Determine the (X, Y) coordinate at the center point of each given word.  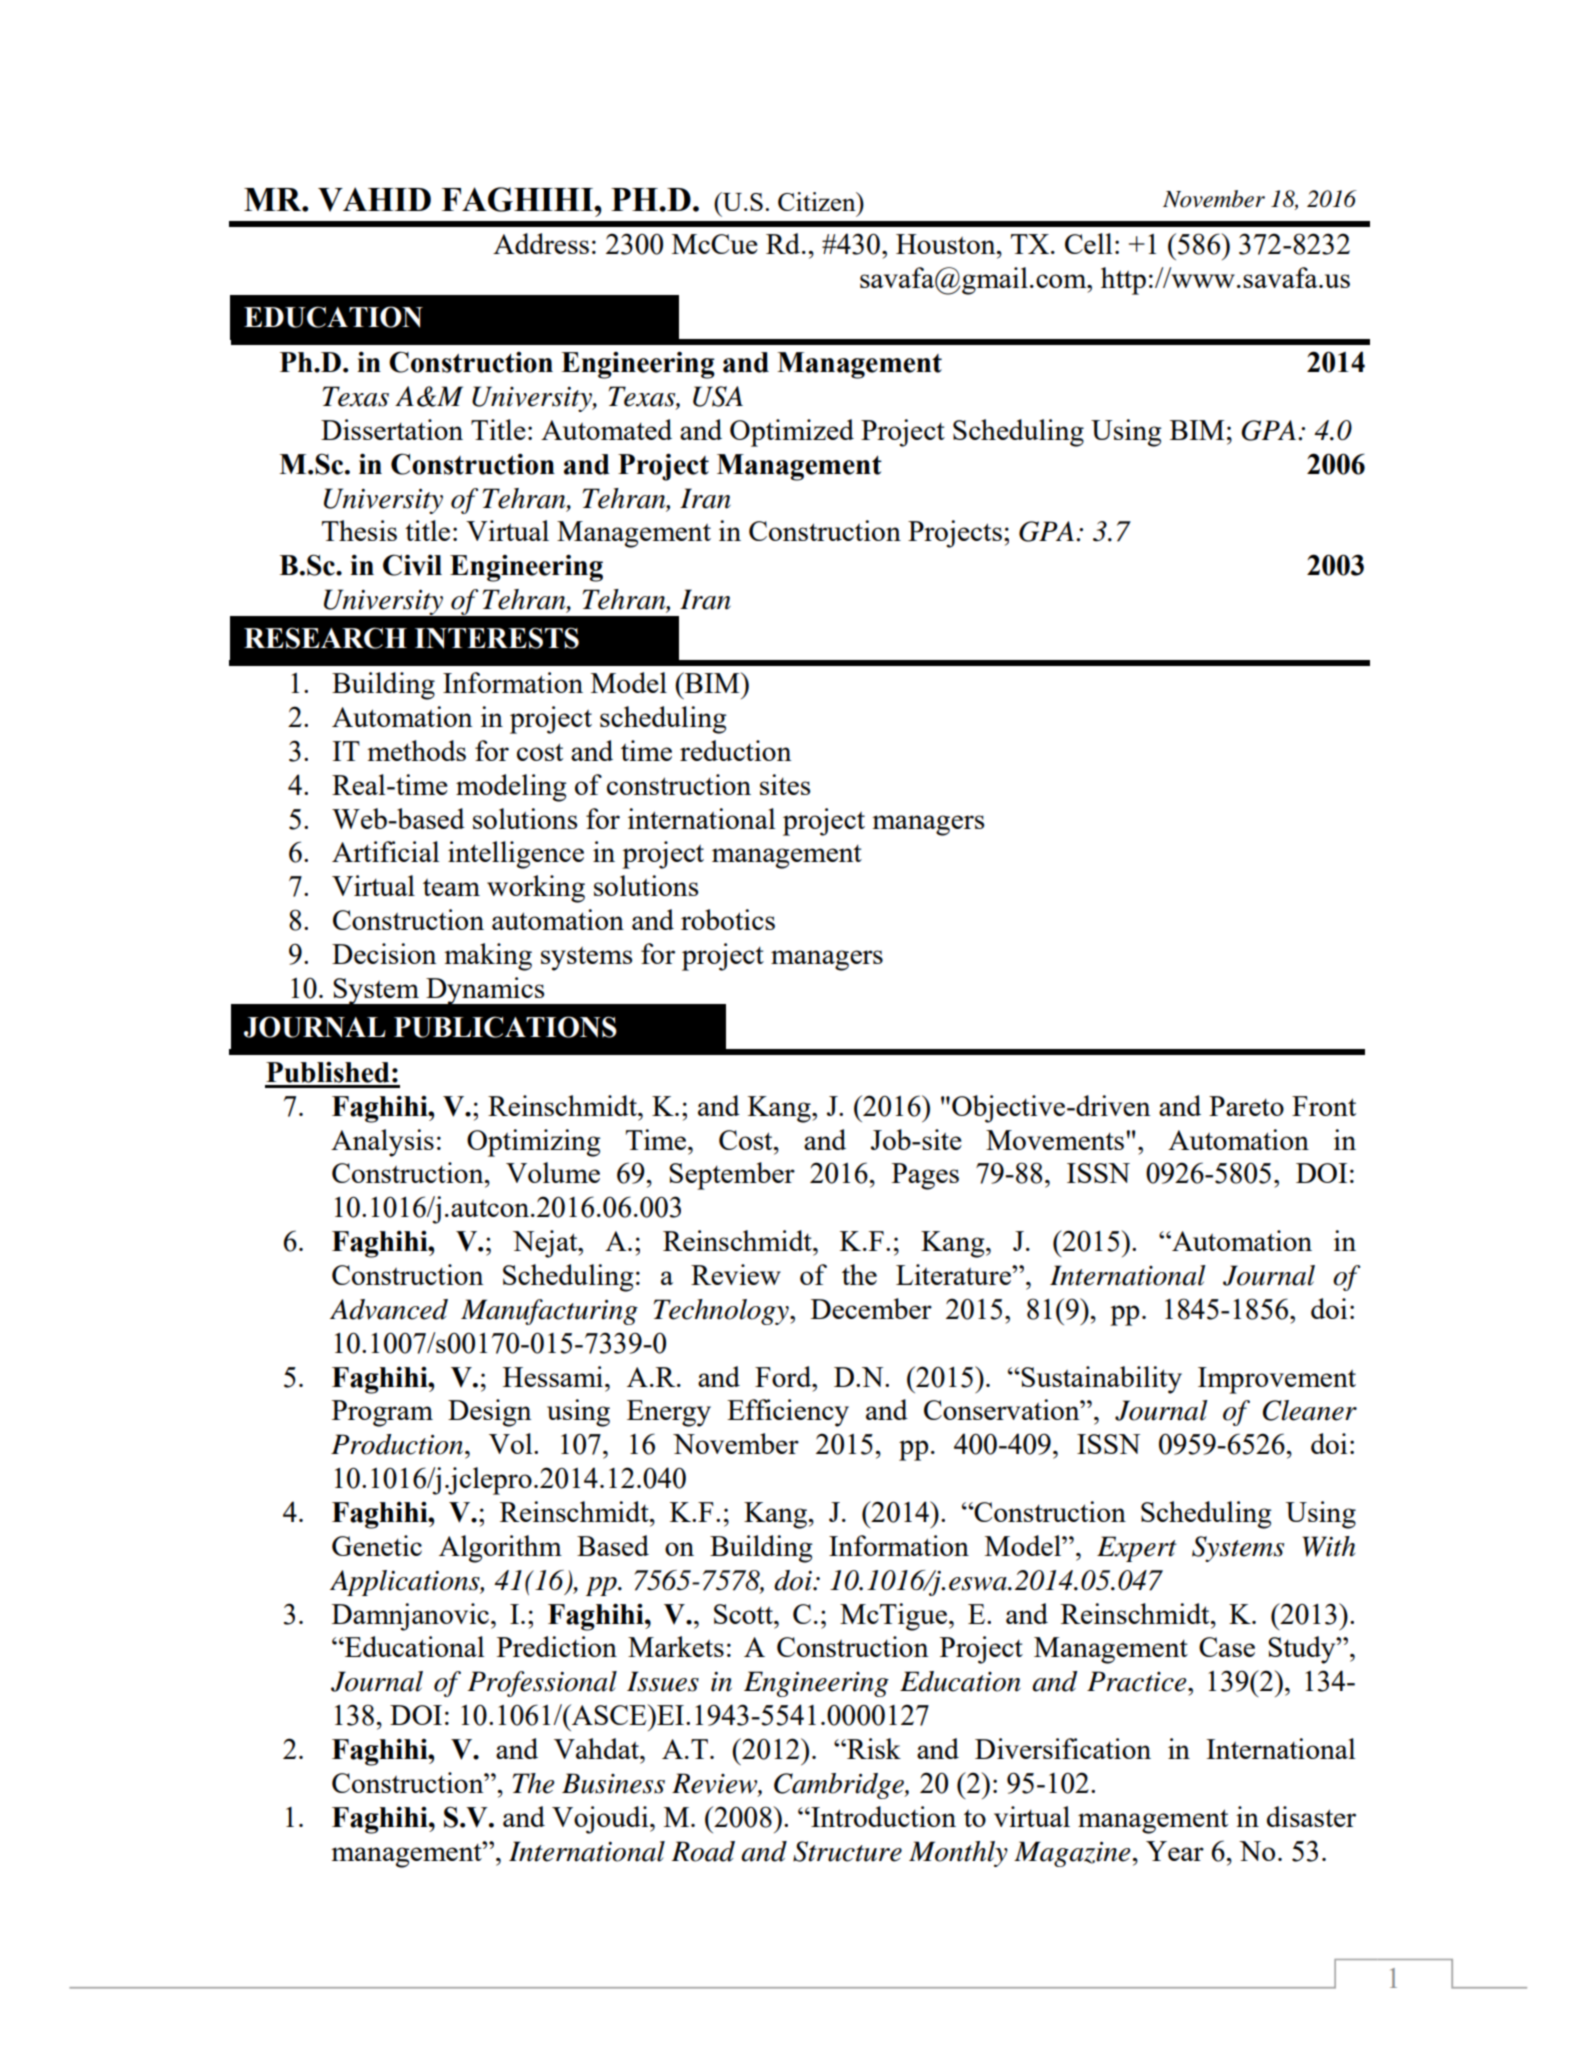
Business (613, 1783)
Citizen (818, 201)
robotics (728, 919)
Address (541, 243)
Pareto (1246, 1106)
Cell (1088, 243)
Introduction (882, 1816)
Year (1175, 1851)
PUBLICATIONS (505, 1027)
